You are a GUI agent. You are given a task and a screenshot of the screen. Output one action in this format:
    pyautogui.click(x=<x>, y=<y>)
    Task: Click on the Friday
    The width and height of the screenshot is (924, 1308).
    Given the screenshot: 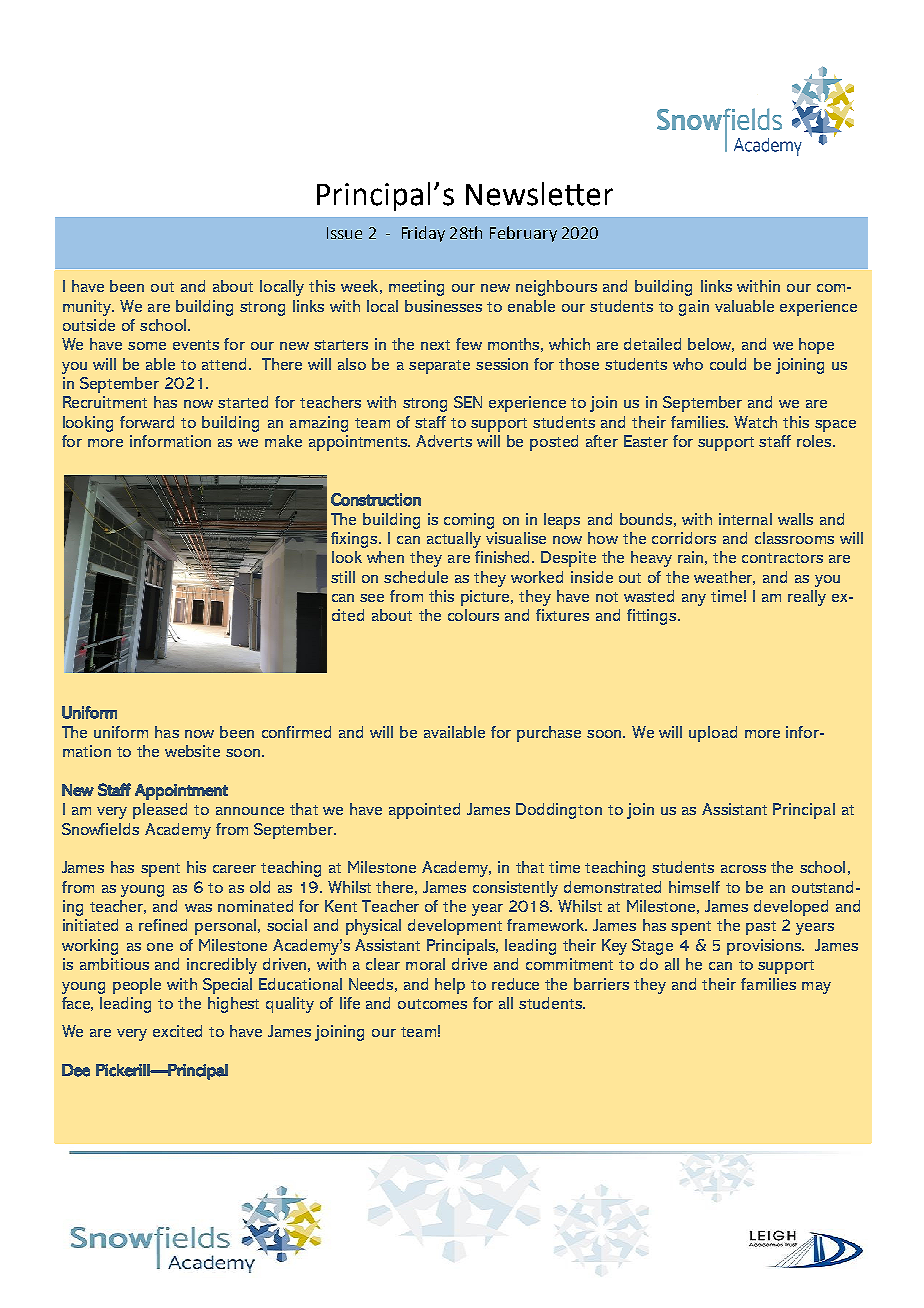 What is the action you would take?
    pyautogui.click(x=423, y=234)
